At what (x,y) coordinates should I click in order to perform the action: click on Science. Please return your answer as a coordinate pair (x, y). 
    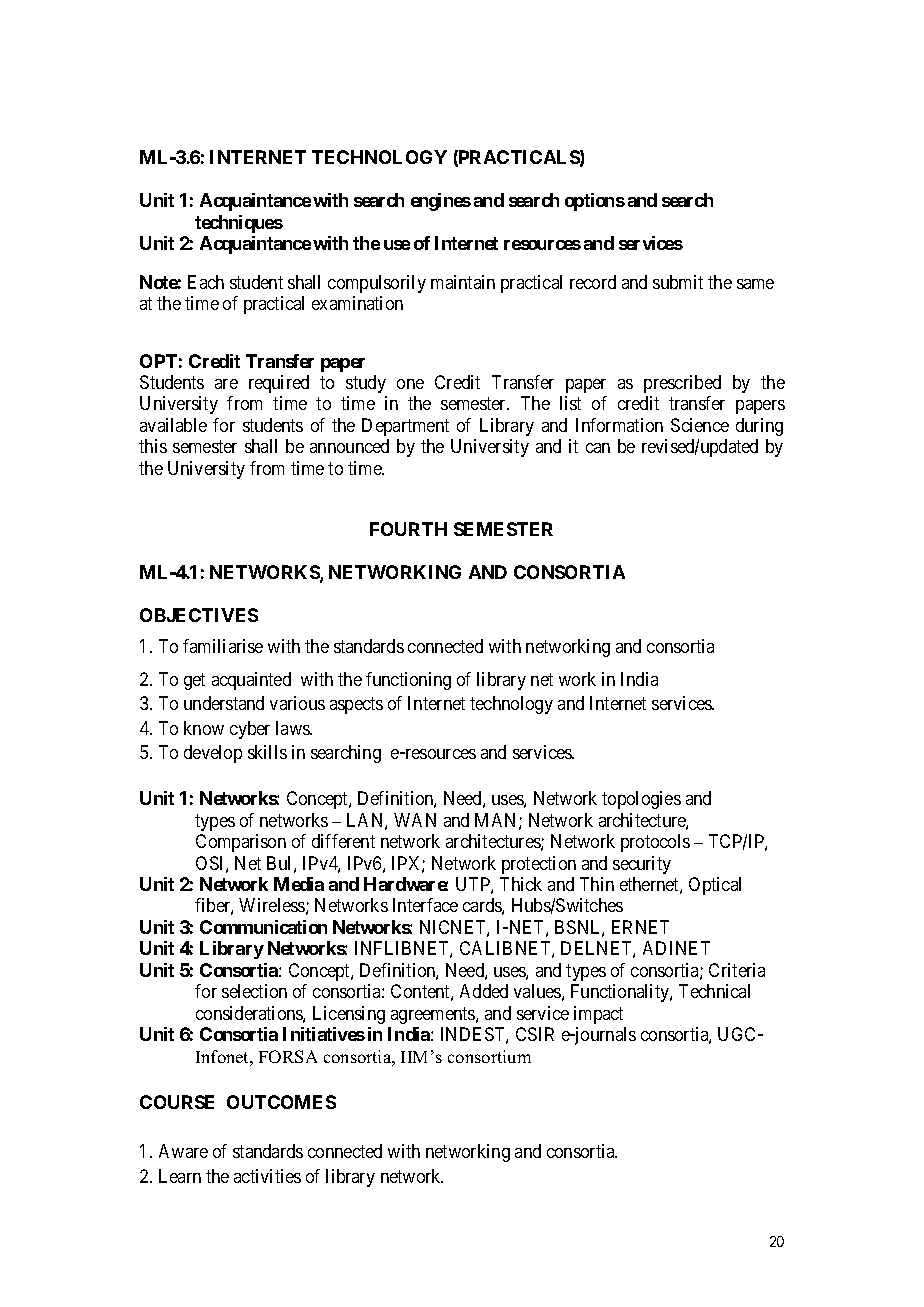
    Looking at the image, I should click on (700, 425).
